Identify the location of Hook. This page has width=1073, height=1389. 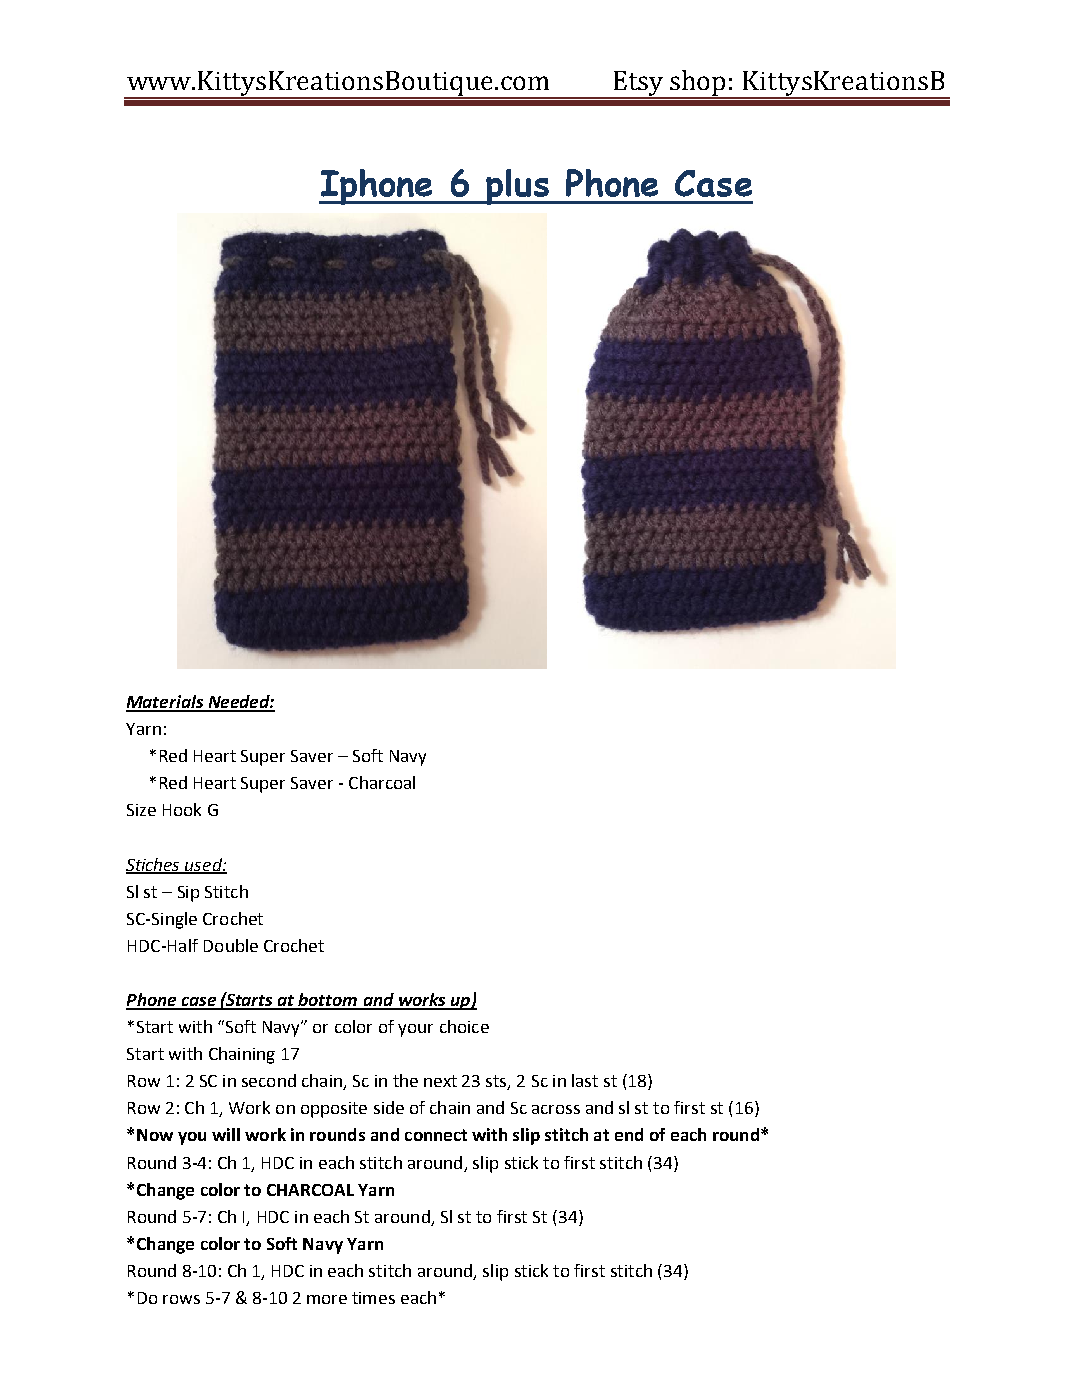
(182, 809).
